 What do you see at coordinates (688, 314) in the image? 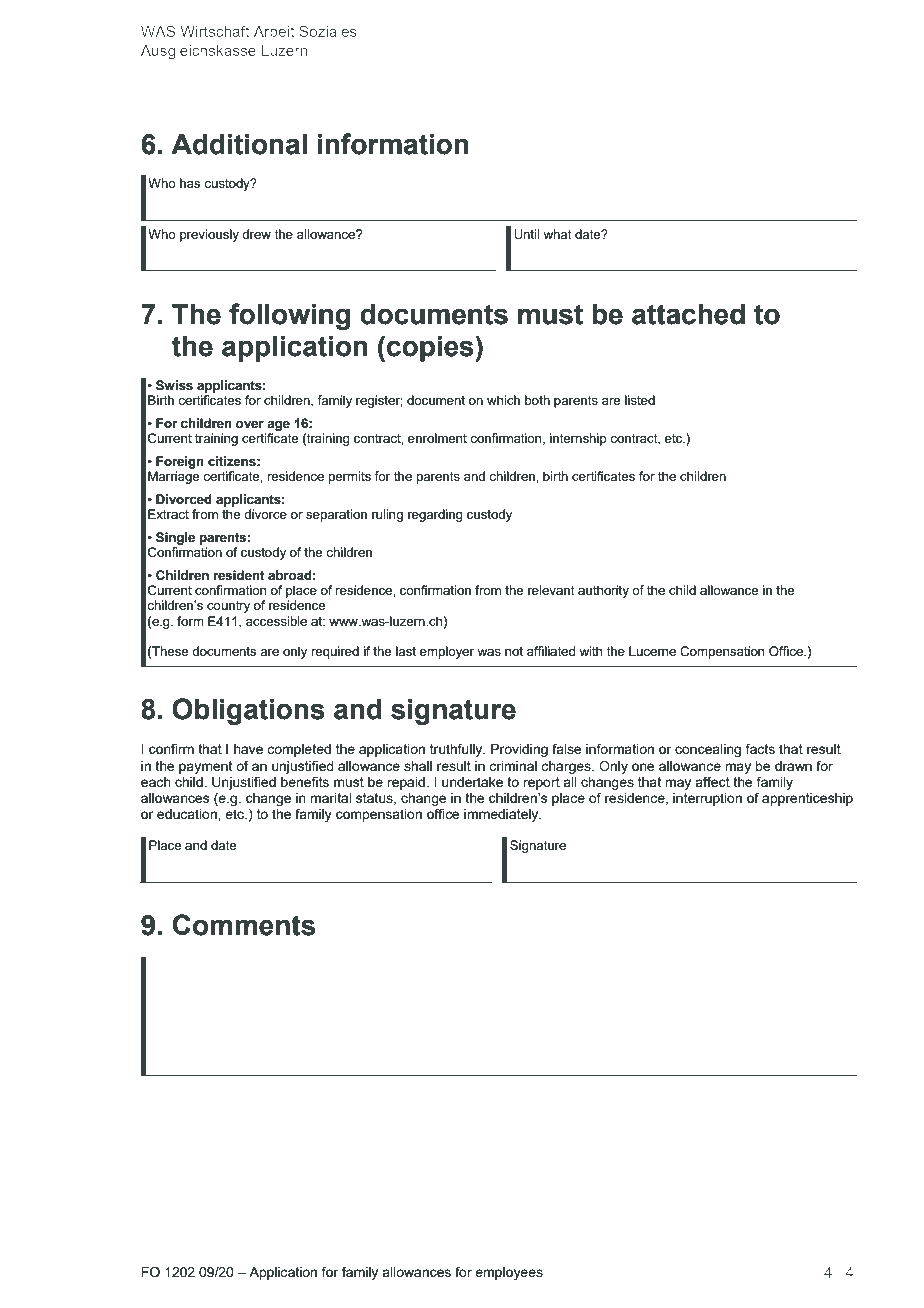
I see `attached` at bounding box center [688, 314].
